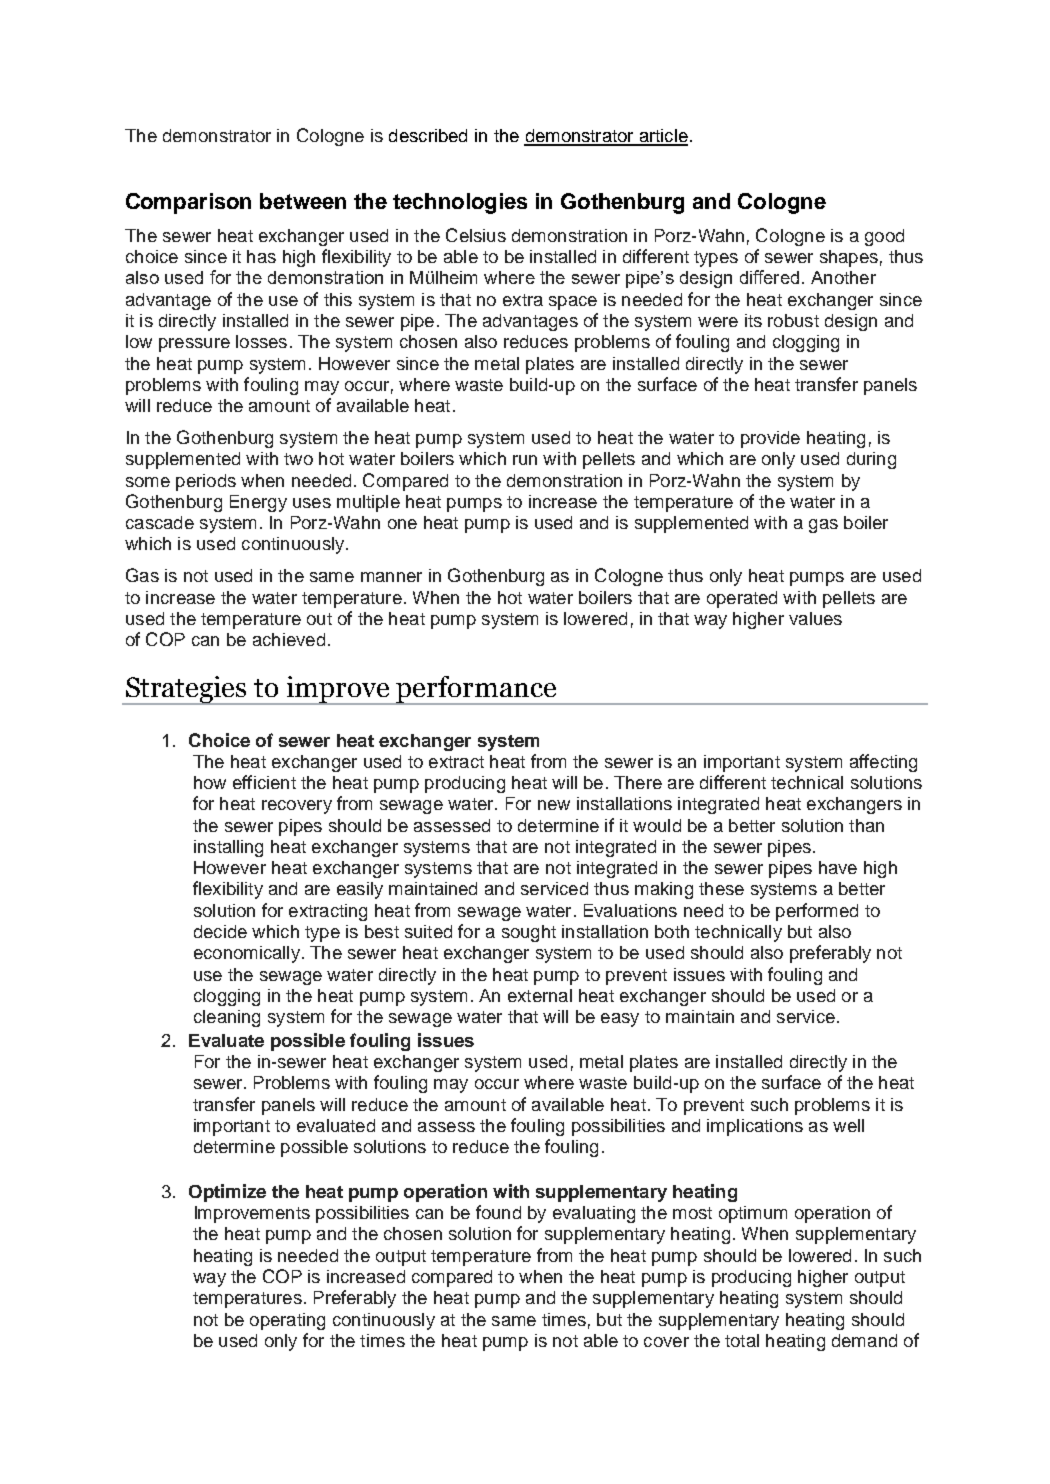 This image has height=1484, width=1050. I want to click on found, so click(498, 1212).
